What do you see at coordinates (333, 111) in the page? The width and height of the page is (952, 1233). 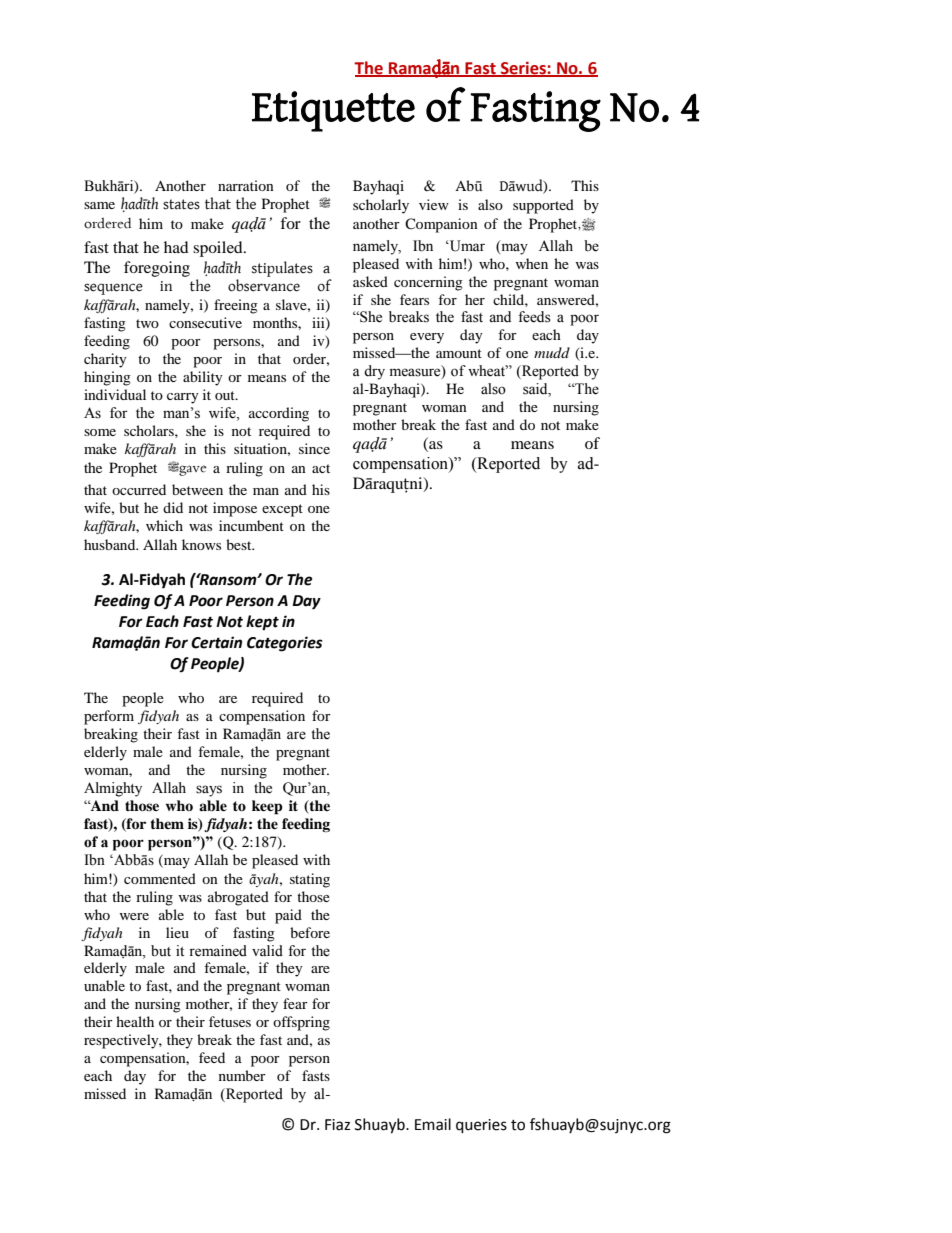 I see `Etiquette` at bounding box center [333, 111].
